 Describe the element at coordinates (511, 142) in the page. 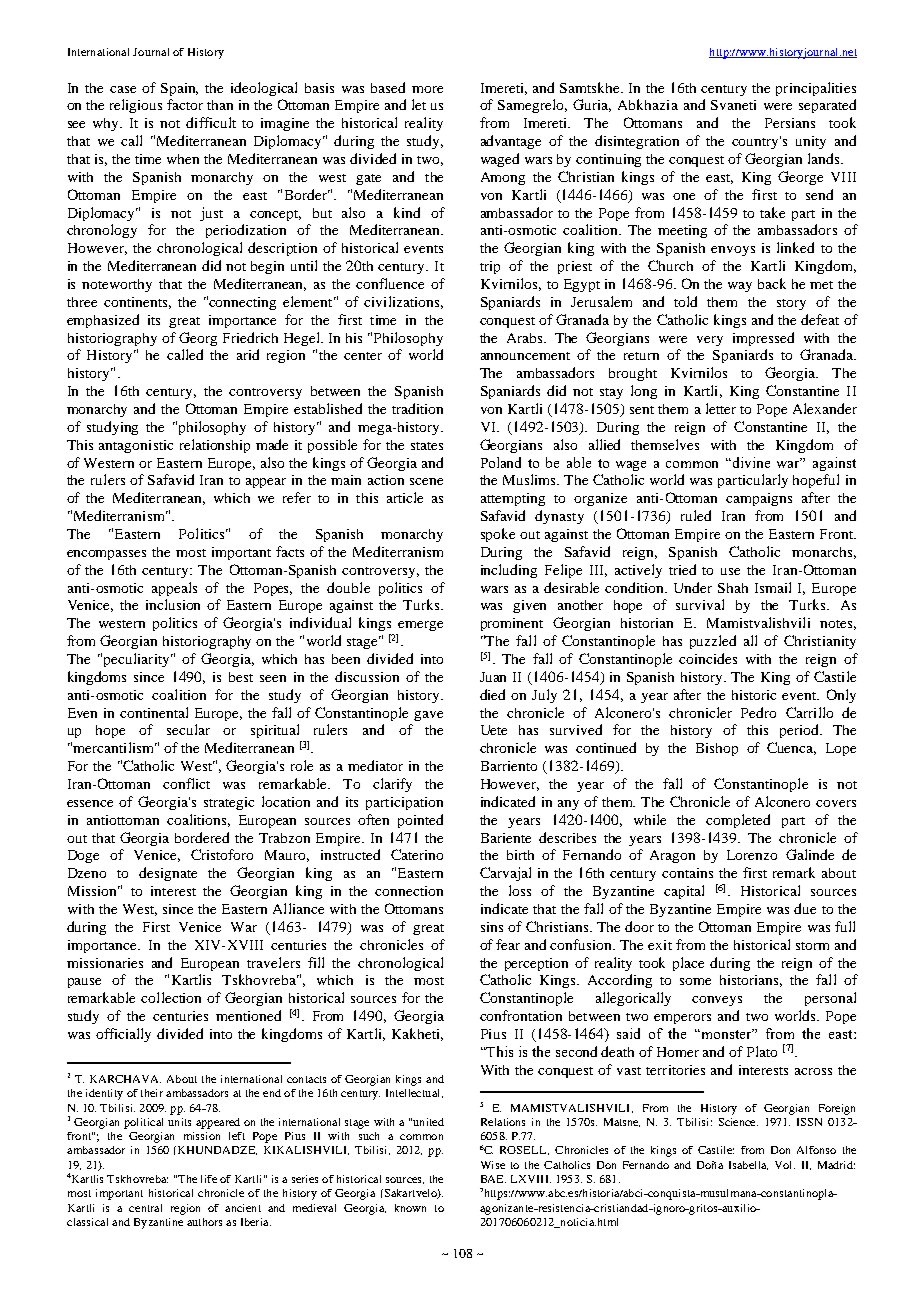

I see `advantage` at that location.
